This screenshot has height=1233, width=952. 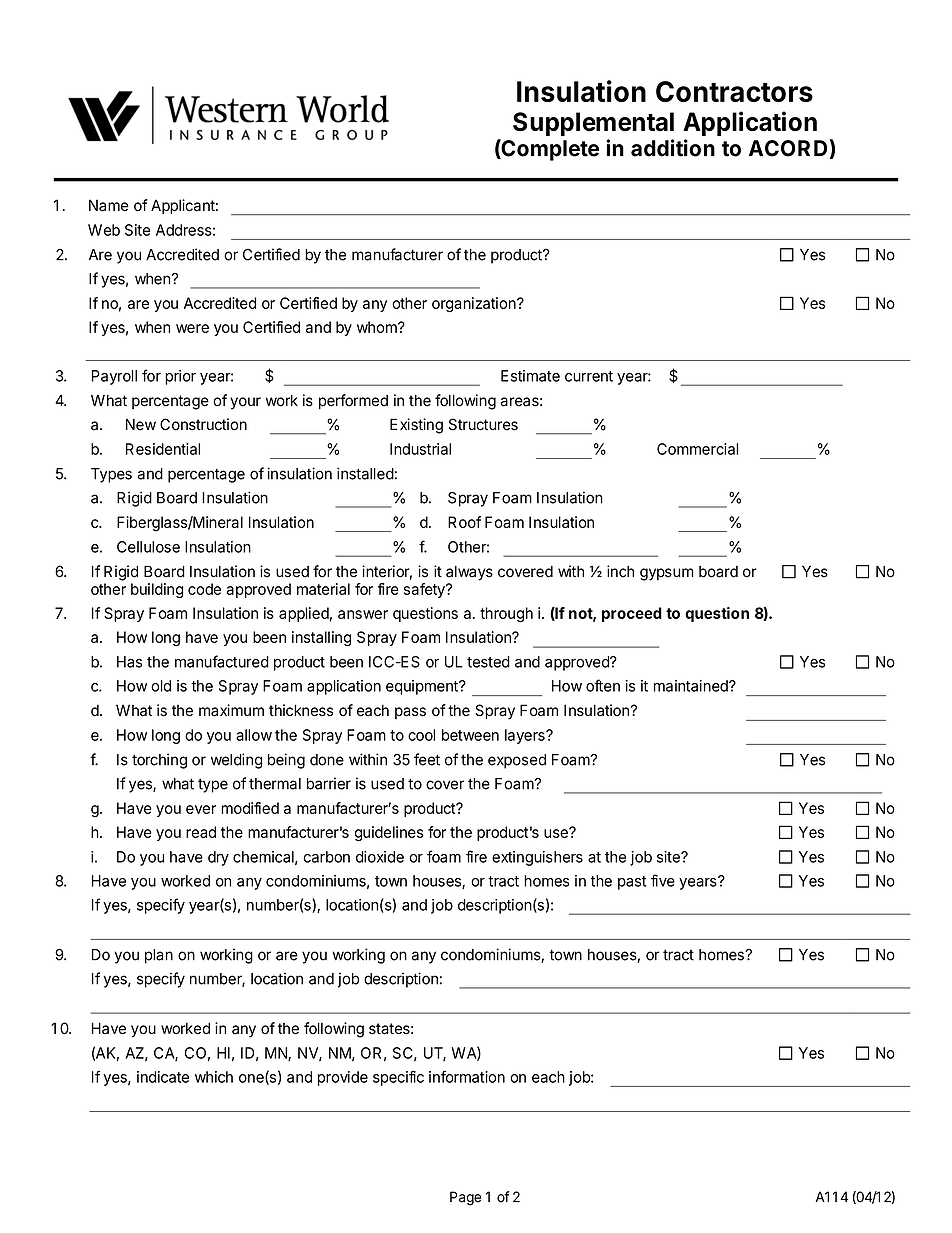 What do you see at coordinates (416, 426) in the screenshot?
I see `Existing` at bounding box center [416, 426].
